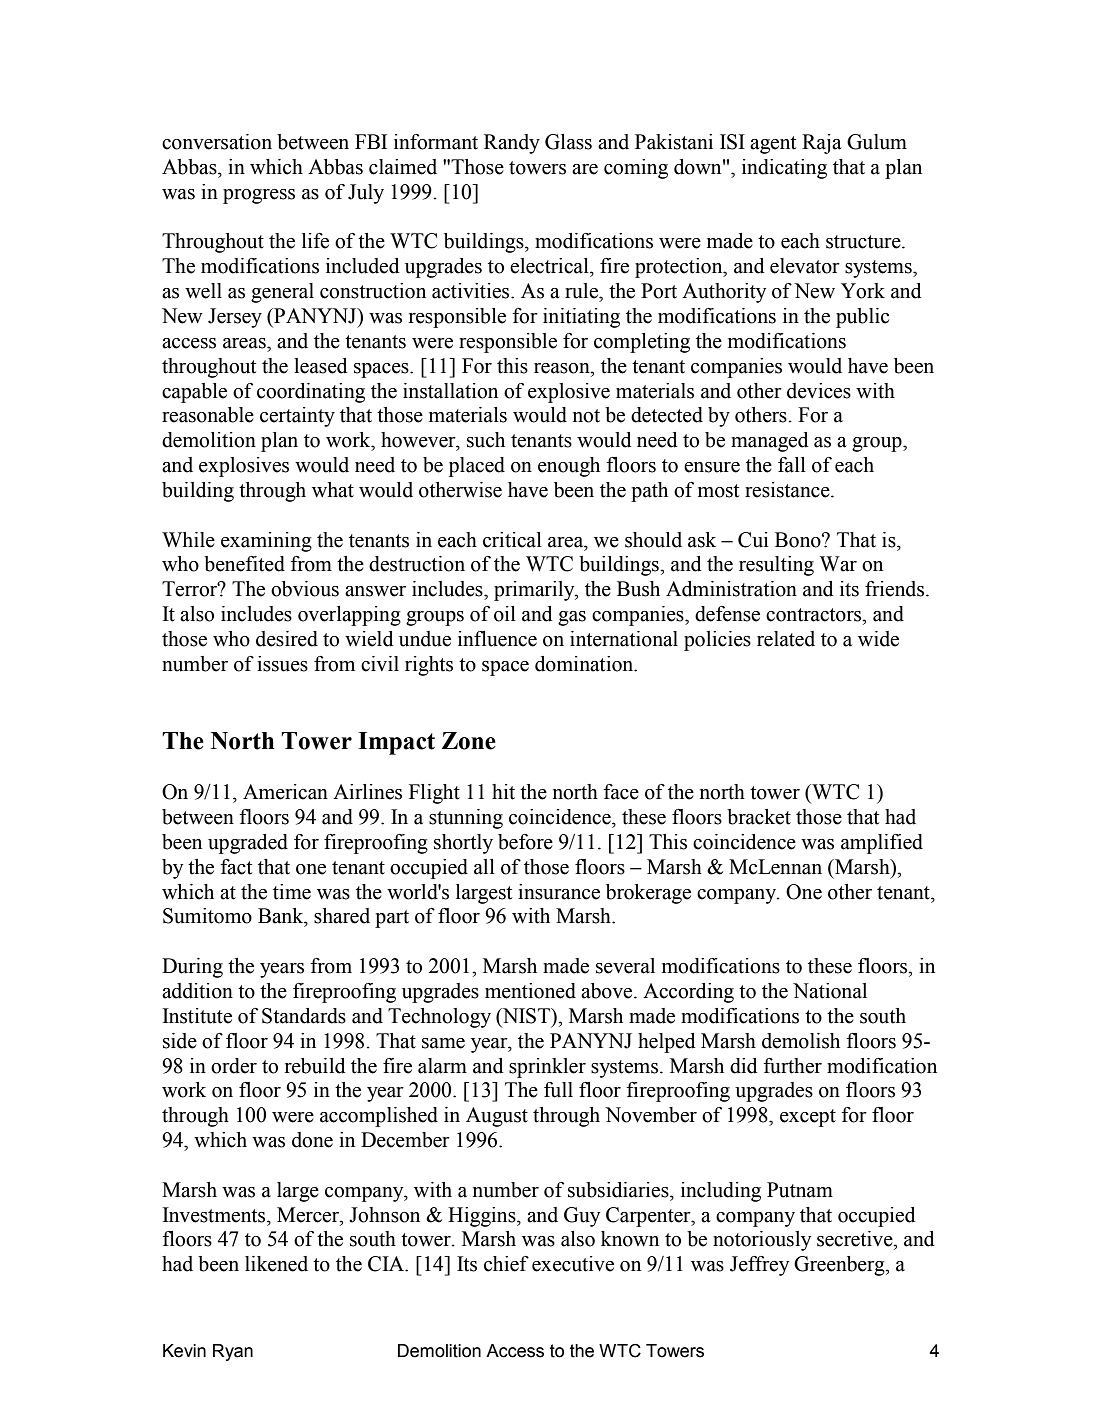 The image size is (1102, 1426). What do you see at coordinates (784, 169) in the screenshot?
I see `indicating` at bounding box center [784, 169].
